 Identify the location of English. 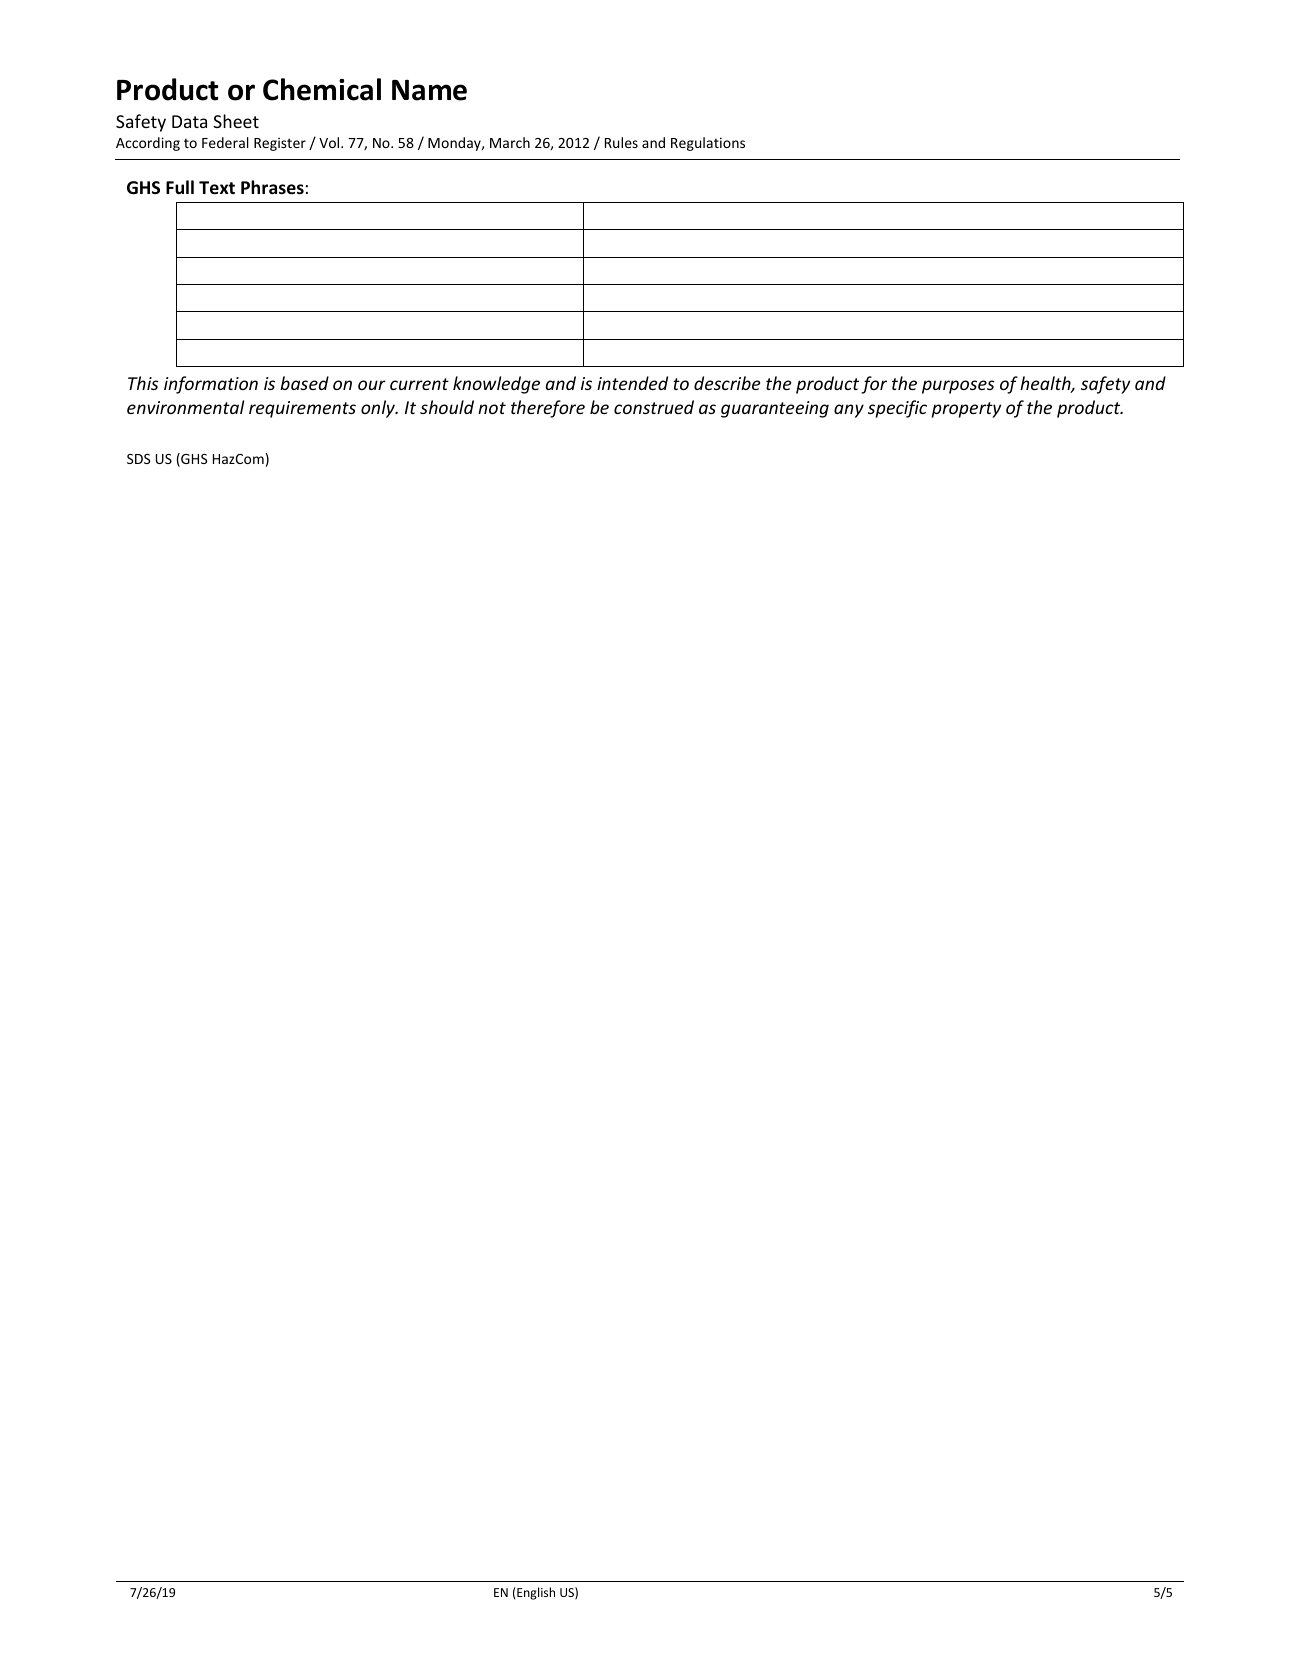
(535, 1593).
